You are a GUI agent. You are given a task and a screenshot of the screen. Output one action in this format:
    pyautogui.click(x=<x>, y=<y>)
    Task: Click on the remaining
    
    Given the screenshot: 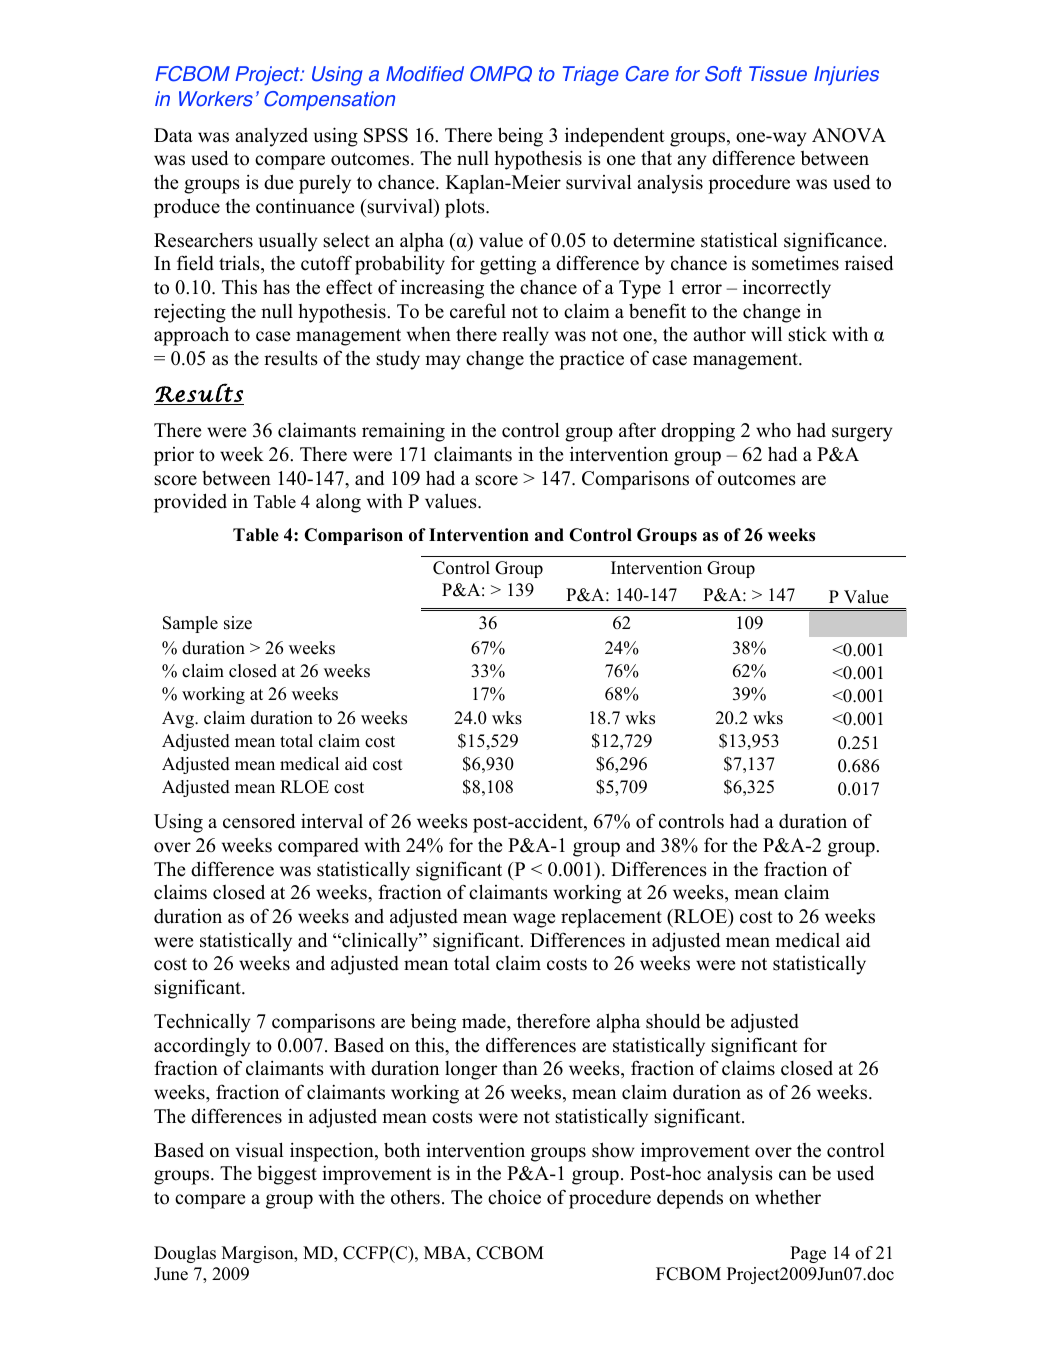 What is the action you would take?
    pyautogui.click(x=403, y=432)
